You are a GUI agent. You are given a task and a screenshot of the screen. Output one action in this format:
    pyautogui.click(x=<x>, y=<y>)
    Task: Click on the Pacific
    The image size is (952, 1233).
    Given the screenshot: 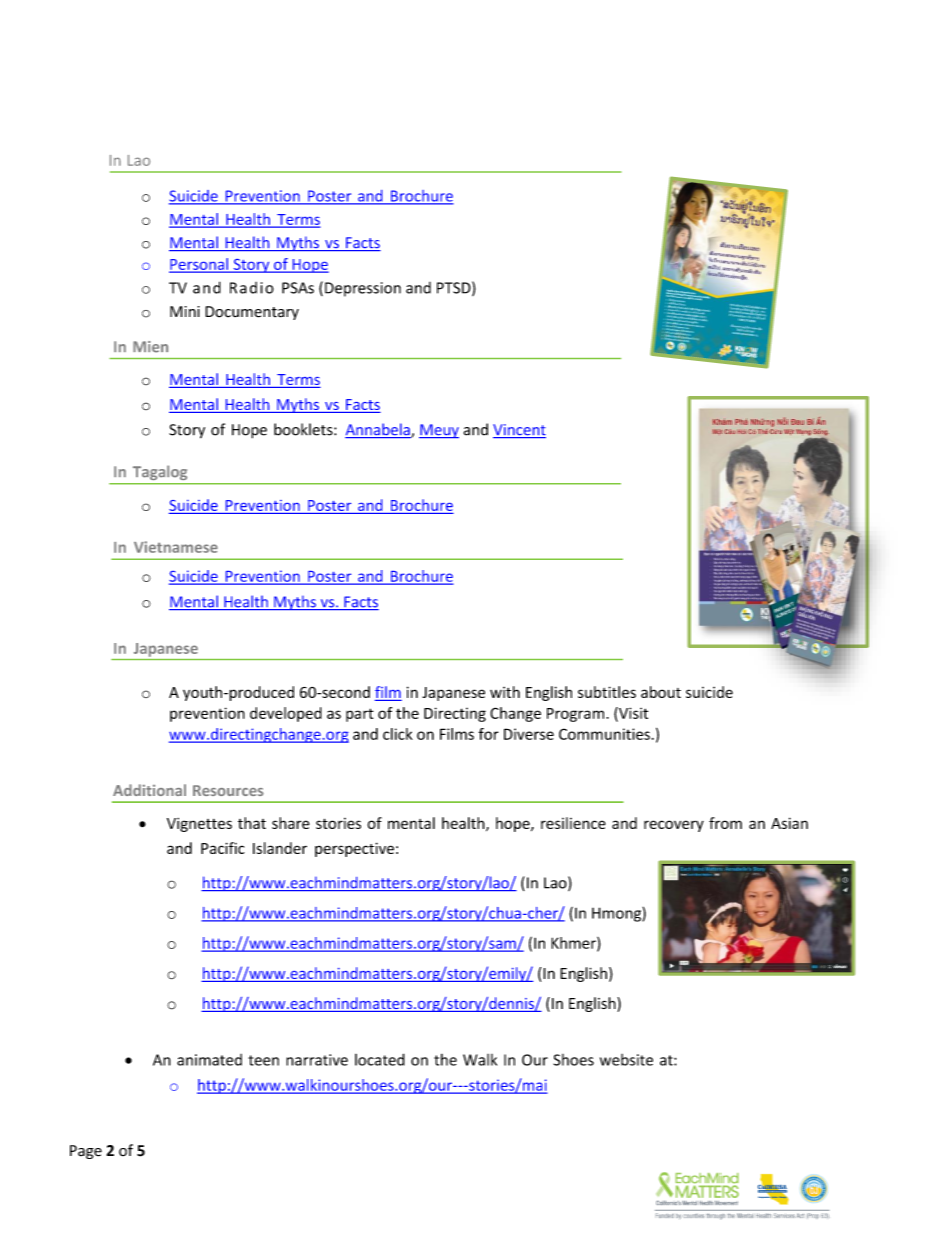 What is the action you would take?
    pyautogui.click(x=223, y=848)
